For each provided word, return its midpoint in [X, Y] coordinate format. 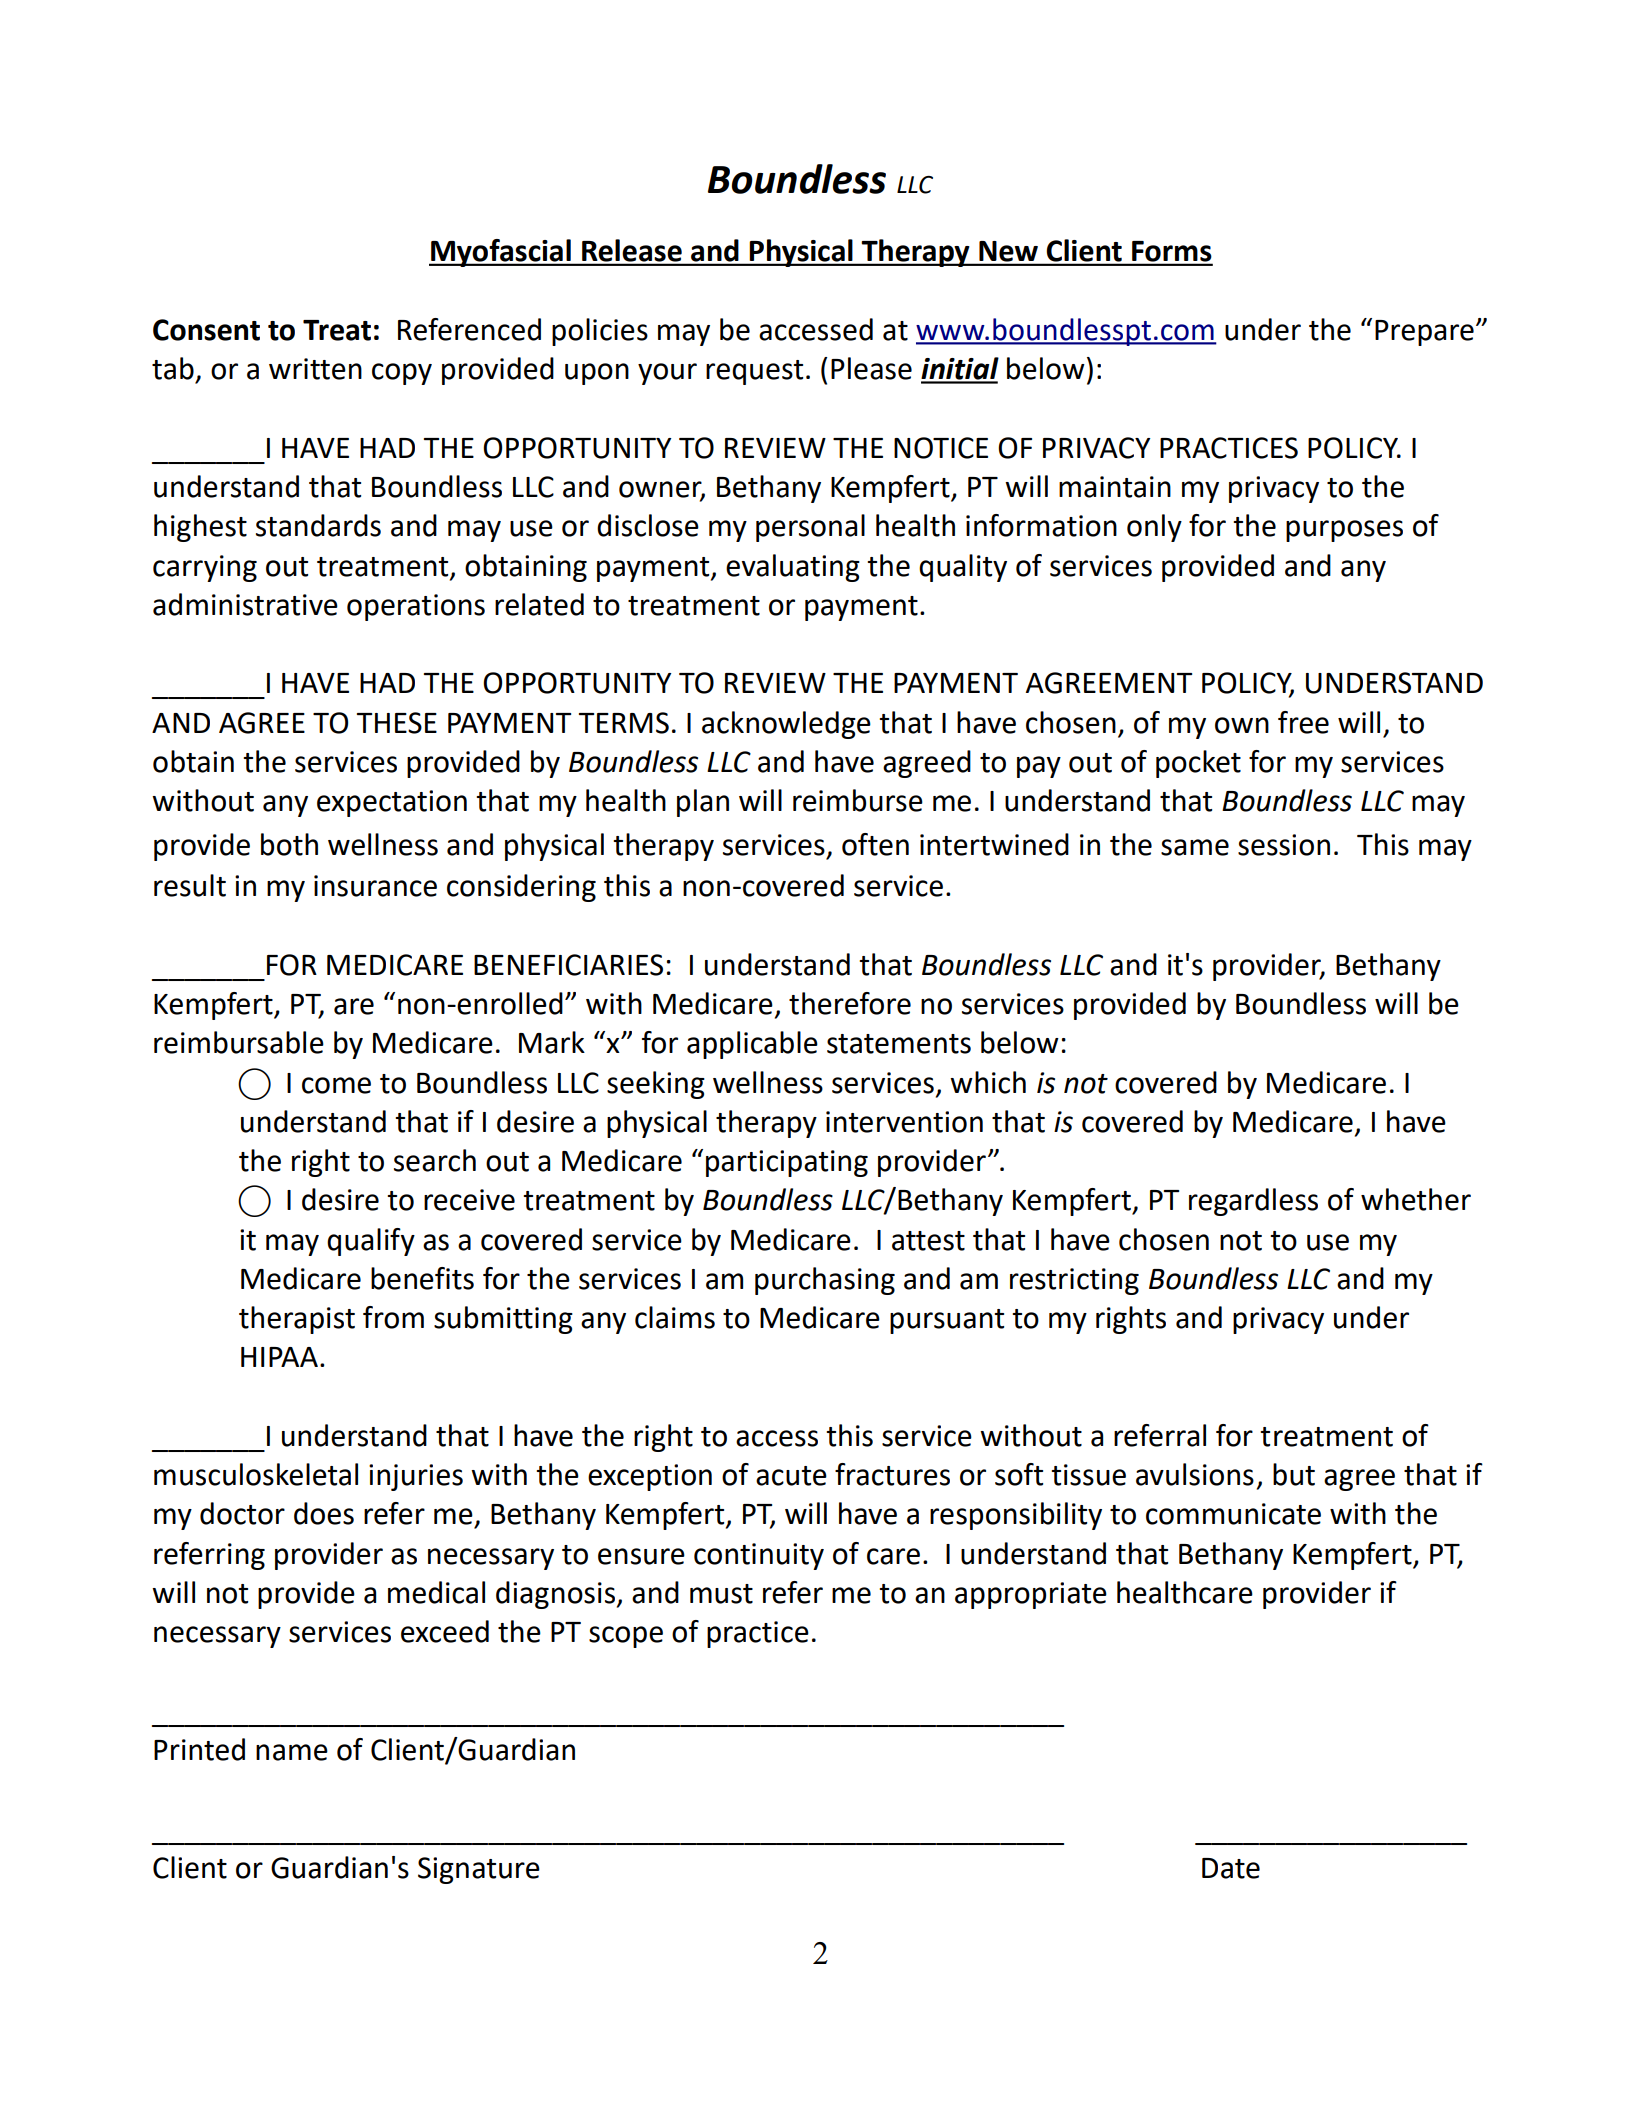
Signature [479, 1870]
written [315, 369]
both [289, 844]
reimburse [858, 800]
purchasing [825, 1281]
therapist [297, 1320]
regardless [1253, 1202]
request [754, 372]
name [292, 1752]
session [1284, 845]
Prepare [1424, 333]
